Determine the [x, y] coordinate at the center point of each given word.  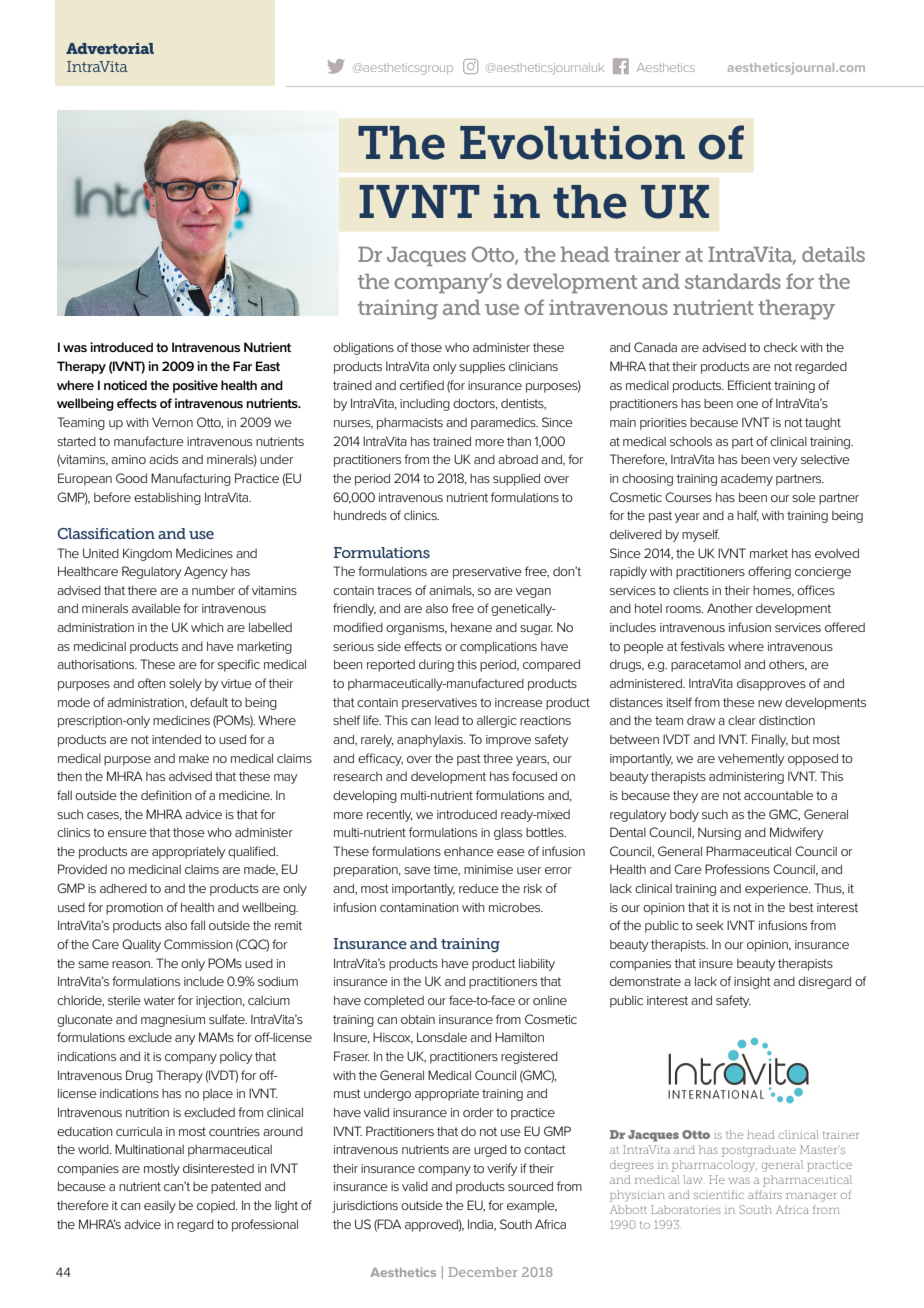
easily [160, 1207]
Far [242, 366]
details [833, 254]
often [152, 683]
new [770, 703]
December [483, 1272]
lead [447, 720]
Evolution [572, 143]
